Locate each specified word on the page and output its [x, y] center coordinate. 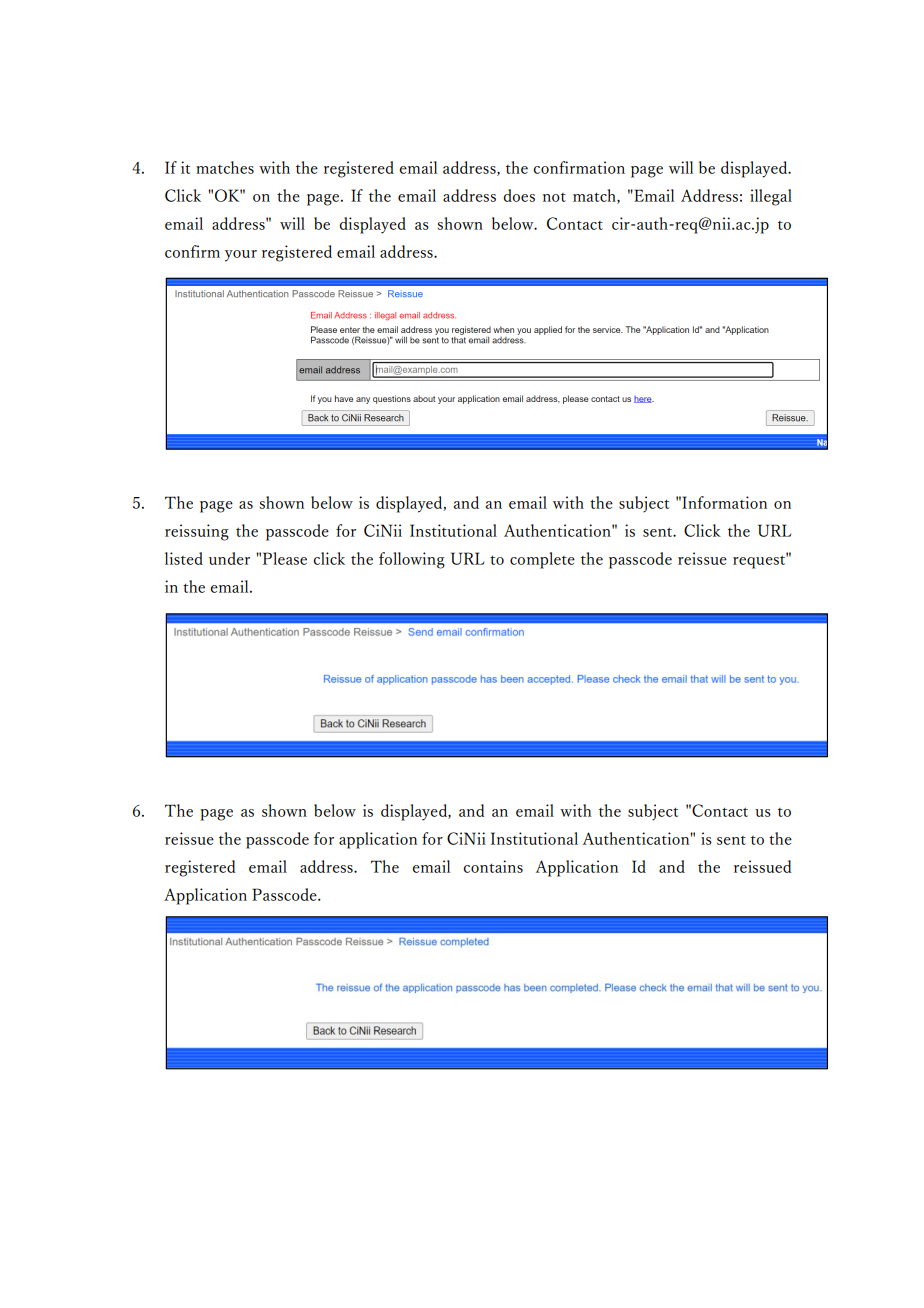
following [412, 560]
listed [184, 558]
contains [493, 866]
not [554, 197]
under [229, 558]
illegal [771, 197]
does [519, 195]
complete [542, 560]
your [241, 256]
